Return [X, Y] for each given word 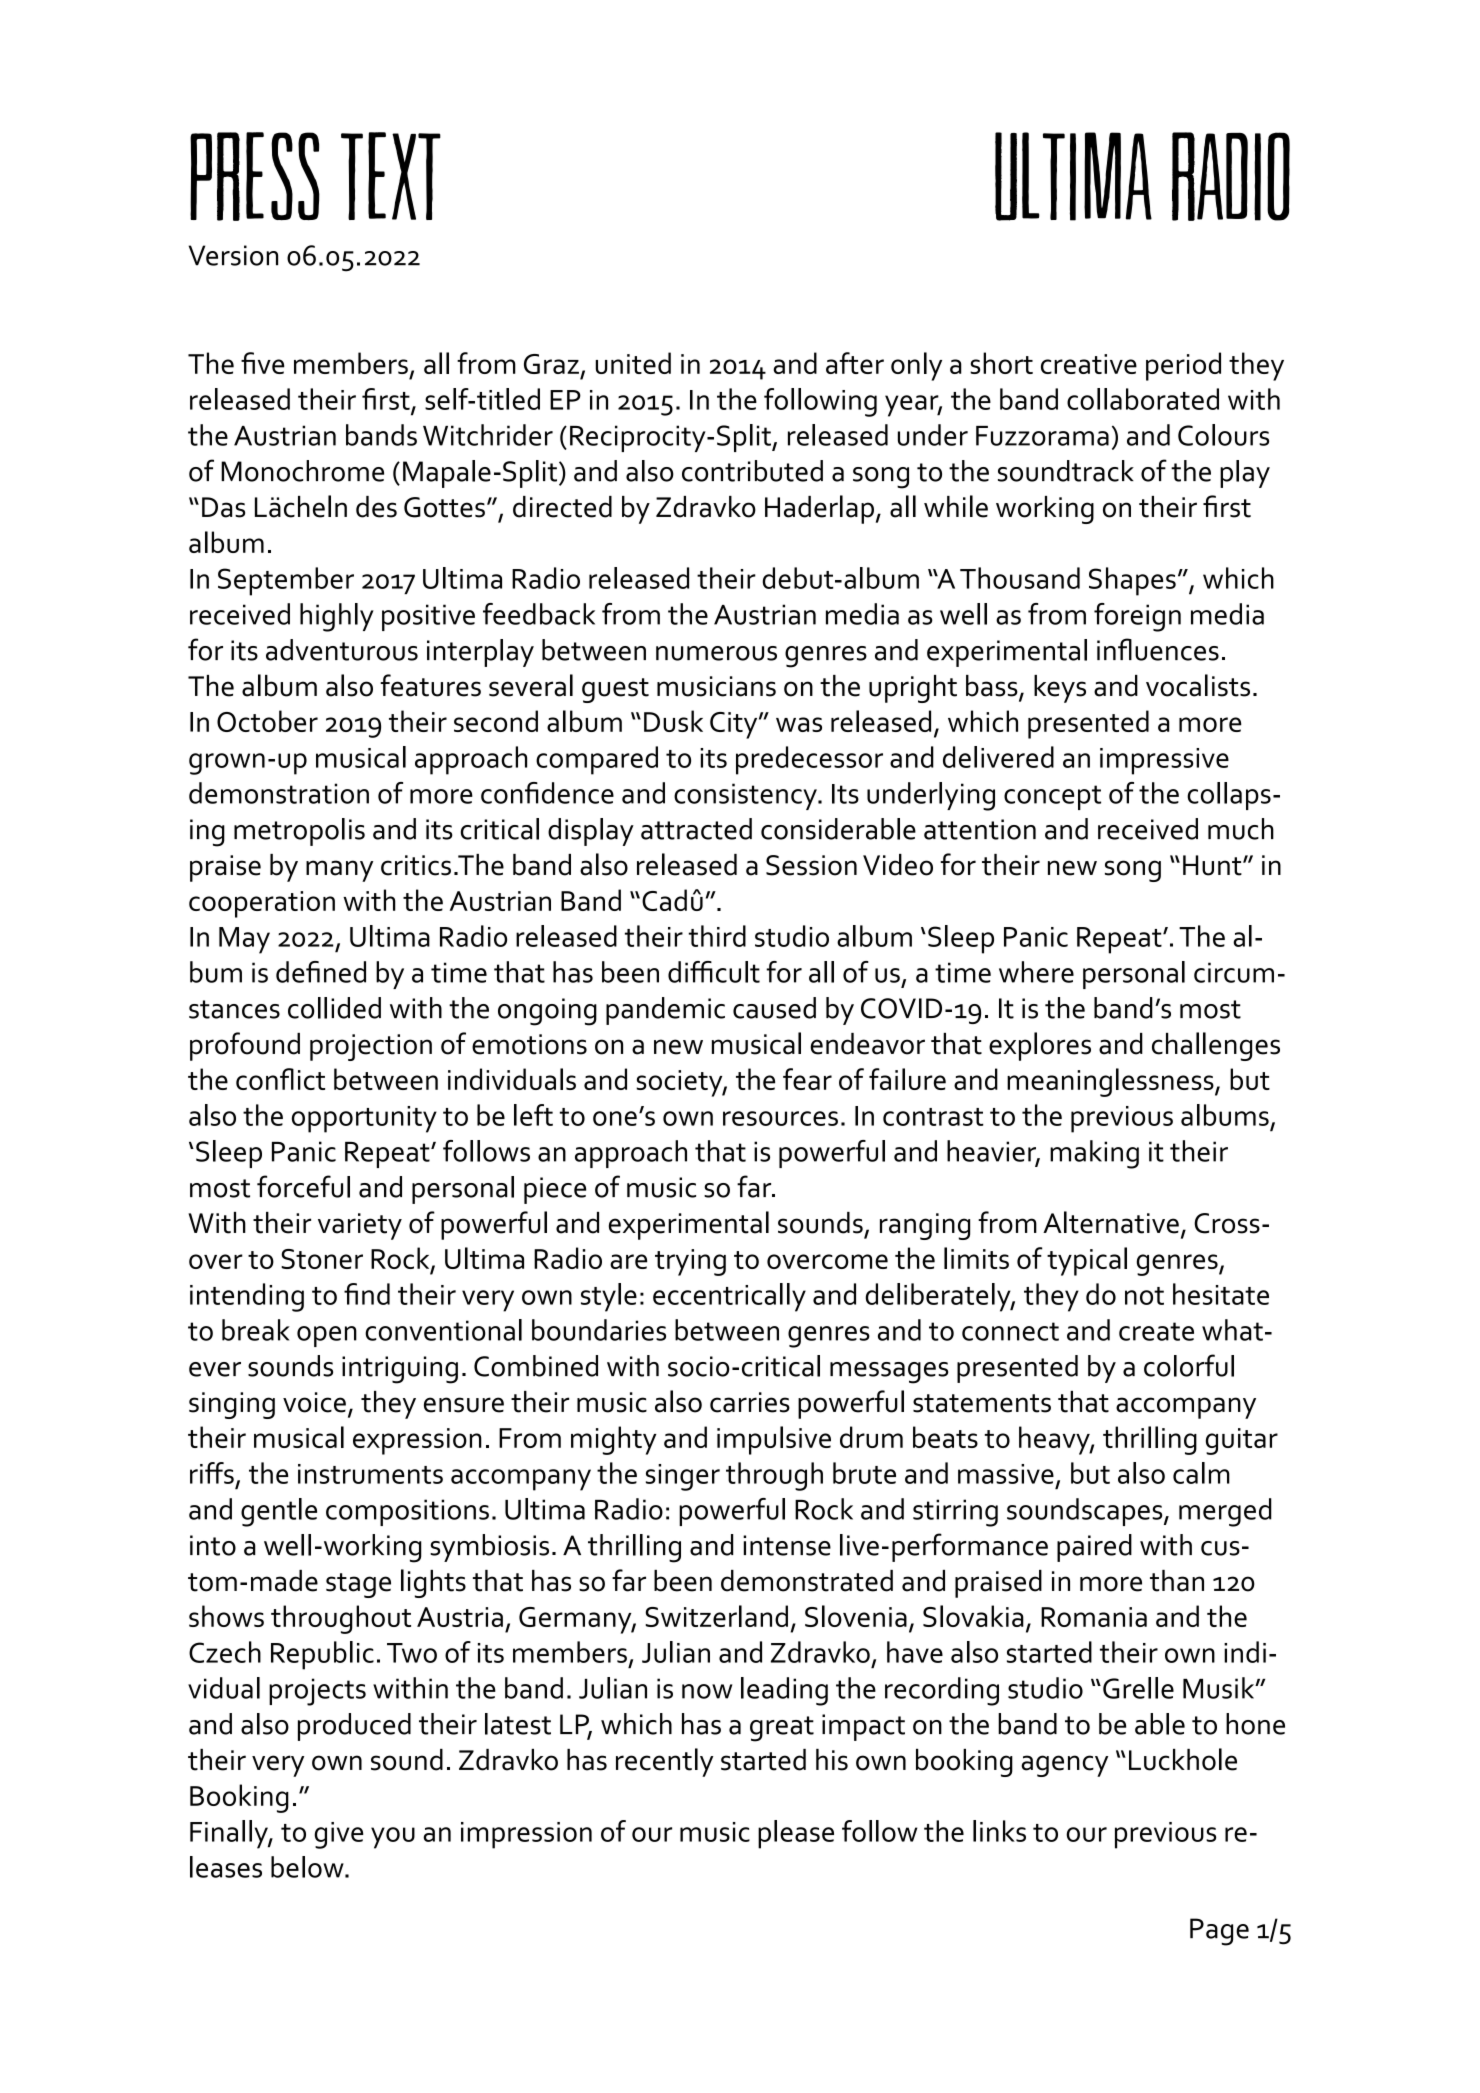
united [633, 363]
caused [774, 1008]
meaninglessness [1111, 1082]
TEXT [391, 176]
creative [1089, 364]
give [338, 1835]
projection [371, 1047]
